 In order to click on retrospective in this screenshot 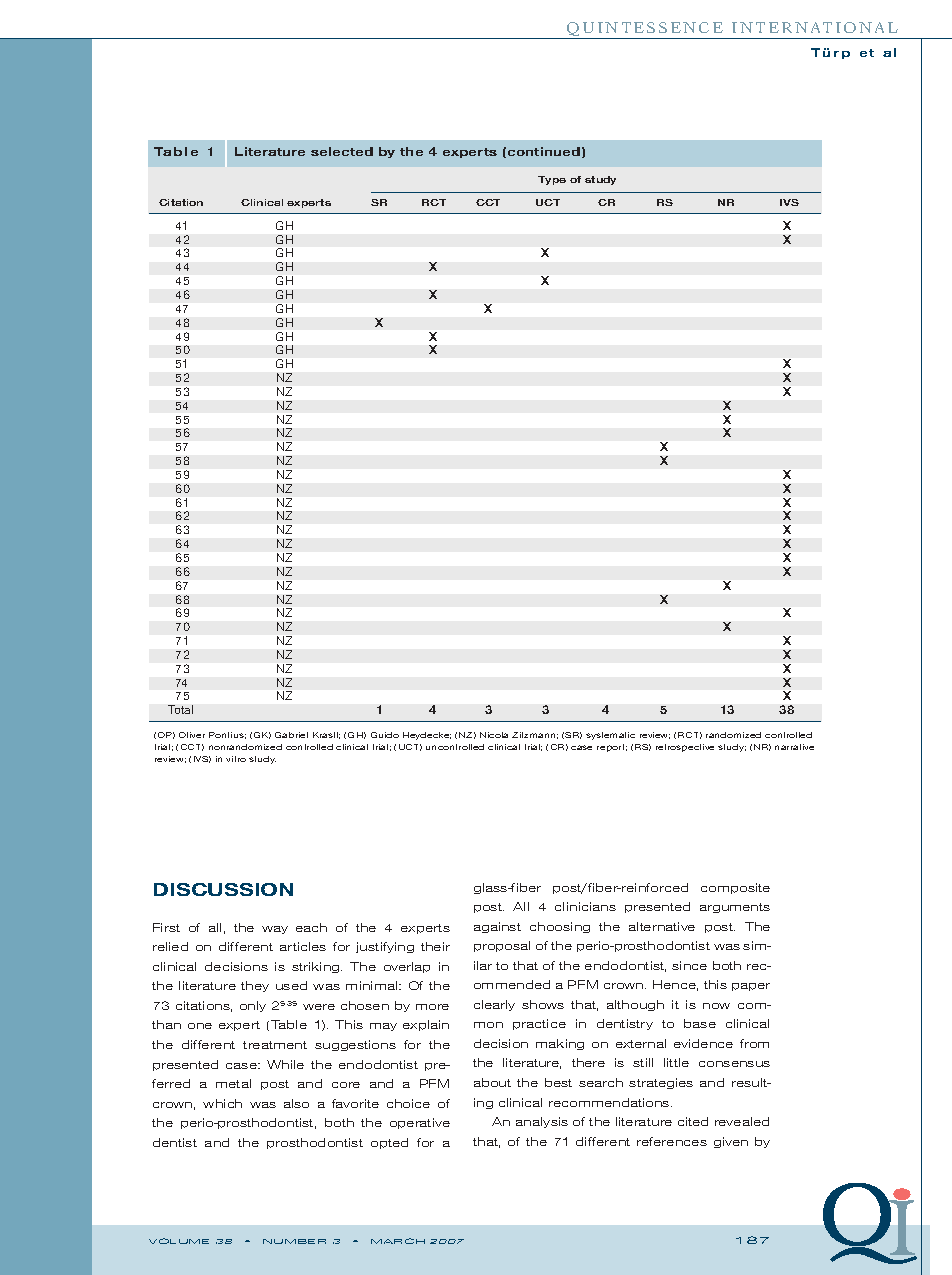, I will do `click(685, 748)`.
